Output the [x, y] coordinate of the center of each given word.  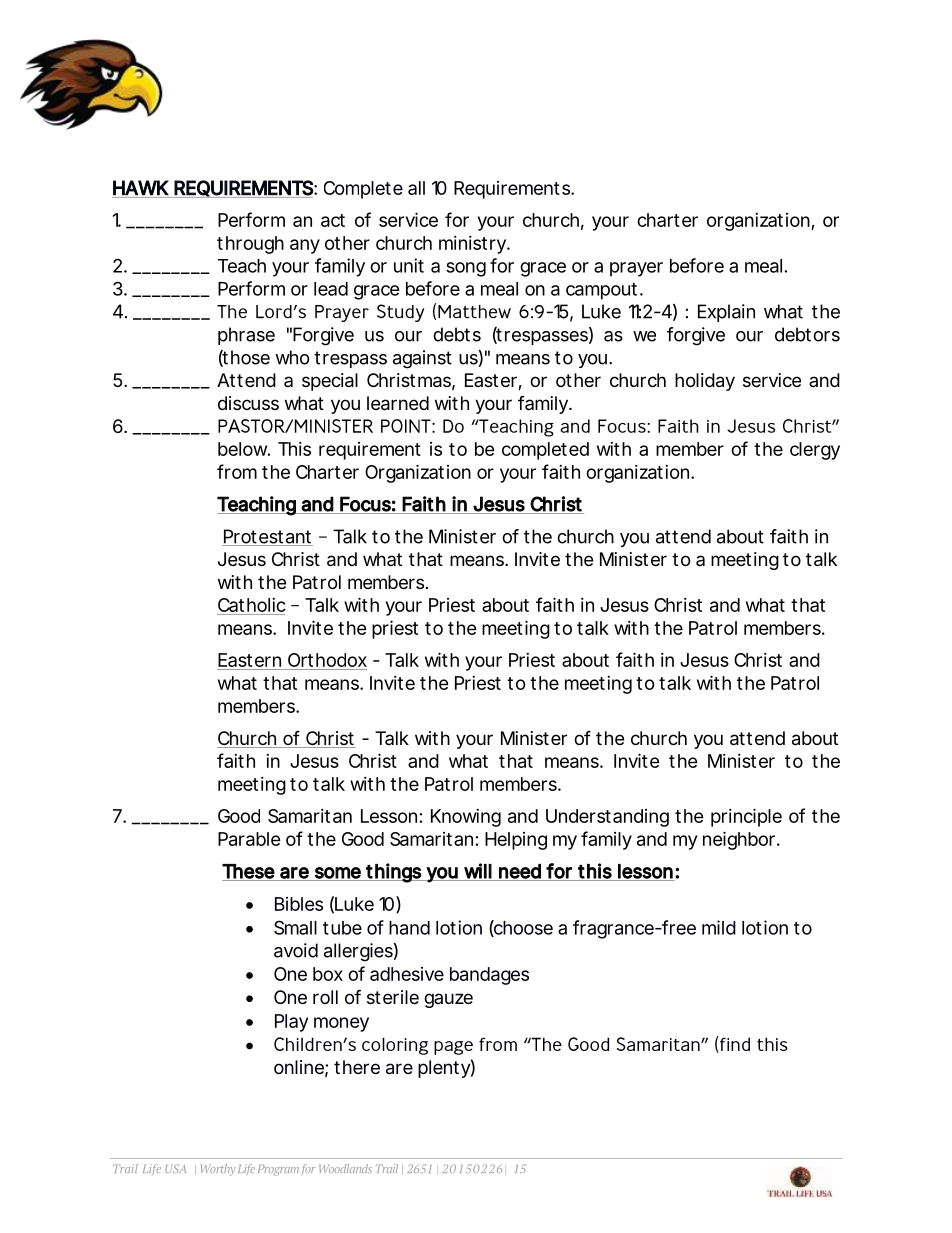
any [305, 246]
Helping [516, 841]
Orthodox [327, 660]
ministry [472, 245]
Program [278, 1170]
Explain [726, 313]
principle [746, 817]
